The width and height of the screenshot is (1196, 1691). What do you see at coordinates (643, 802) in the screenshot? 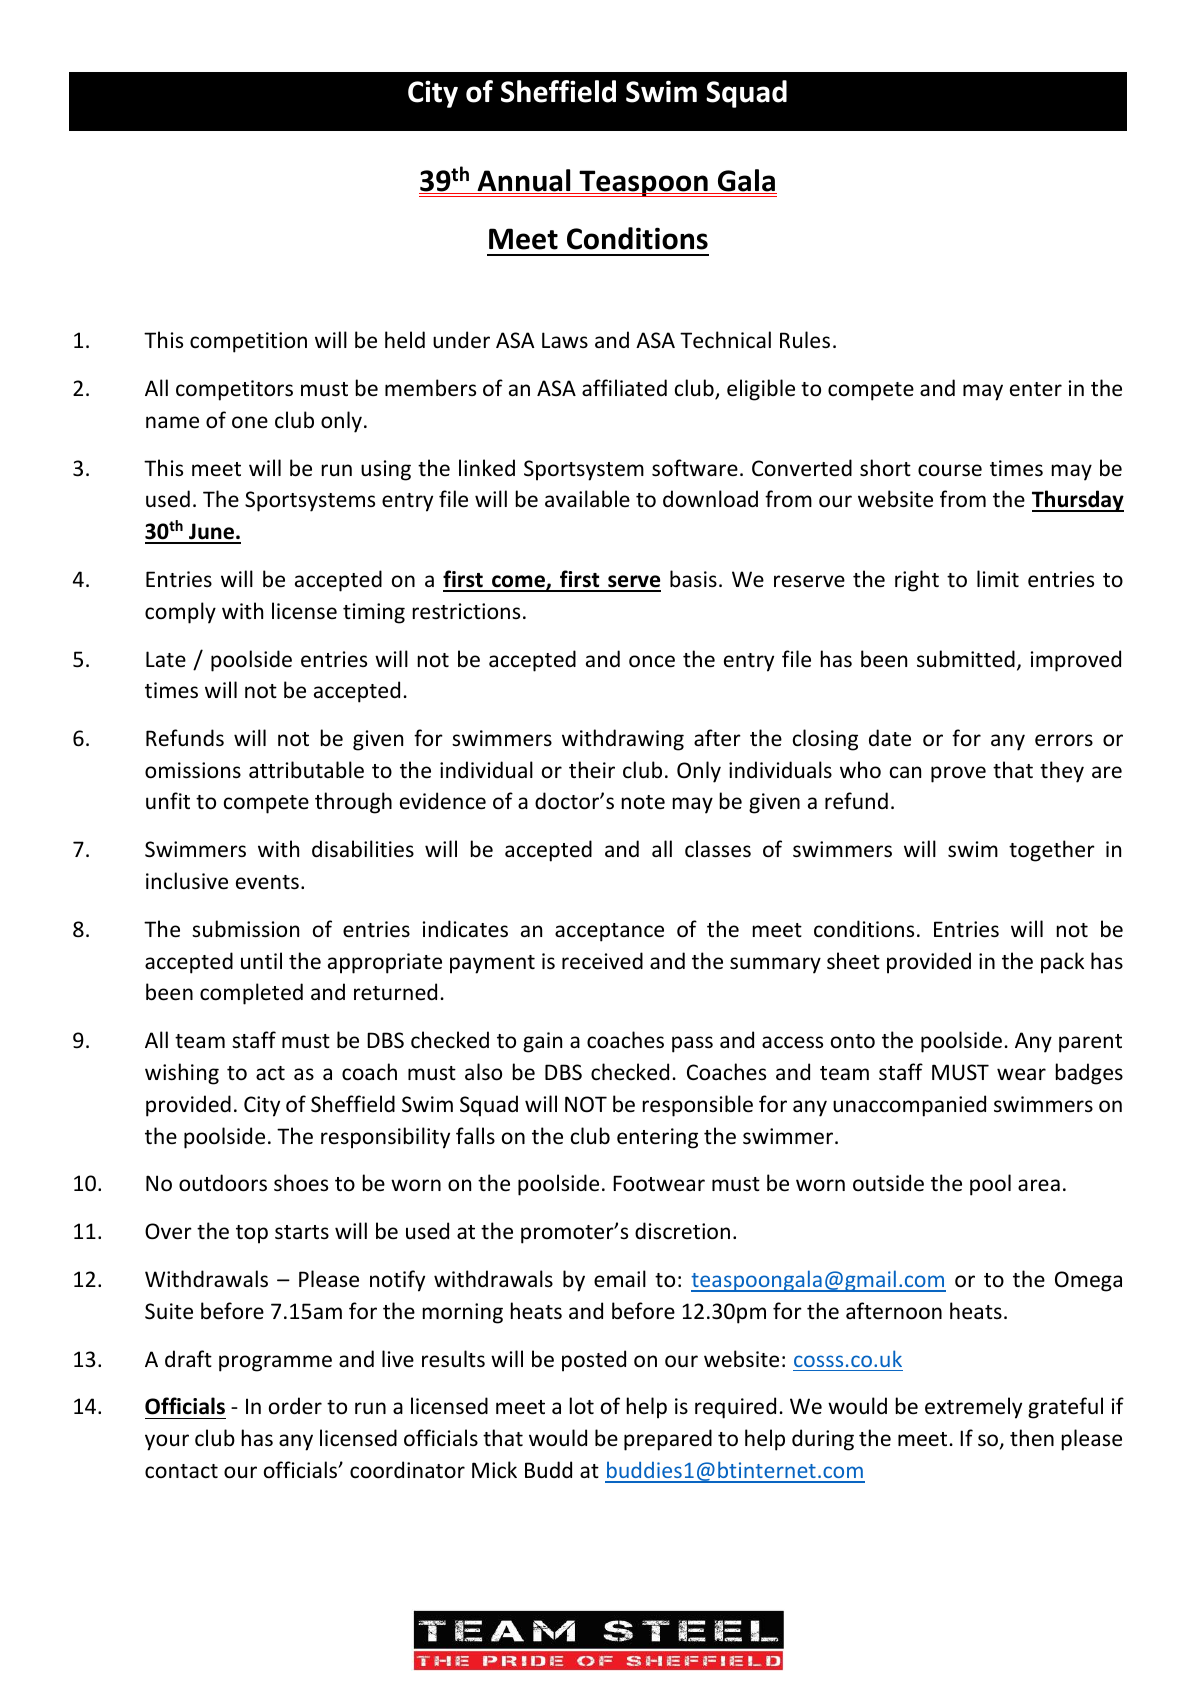
I see `note` at bounding box center [643, 802].
